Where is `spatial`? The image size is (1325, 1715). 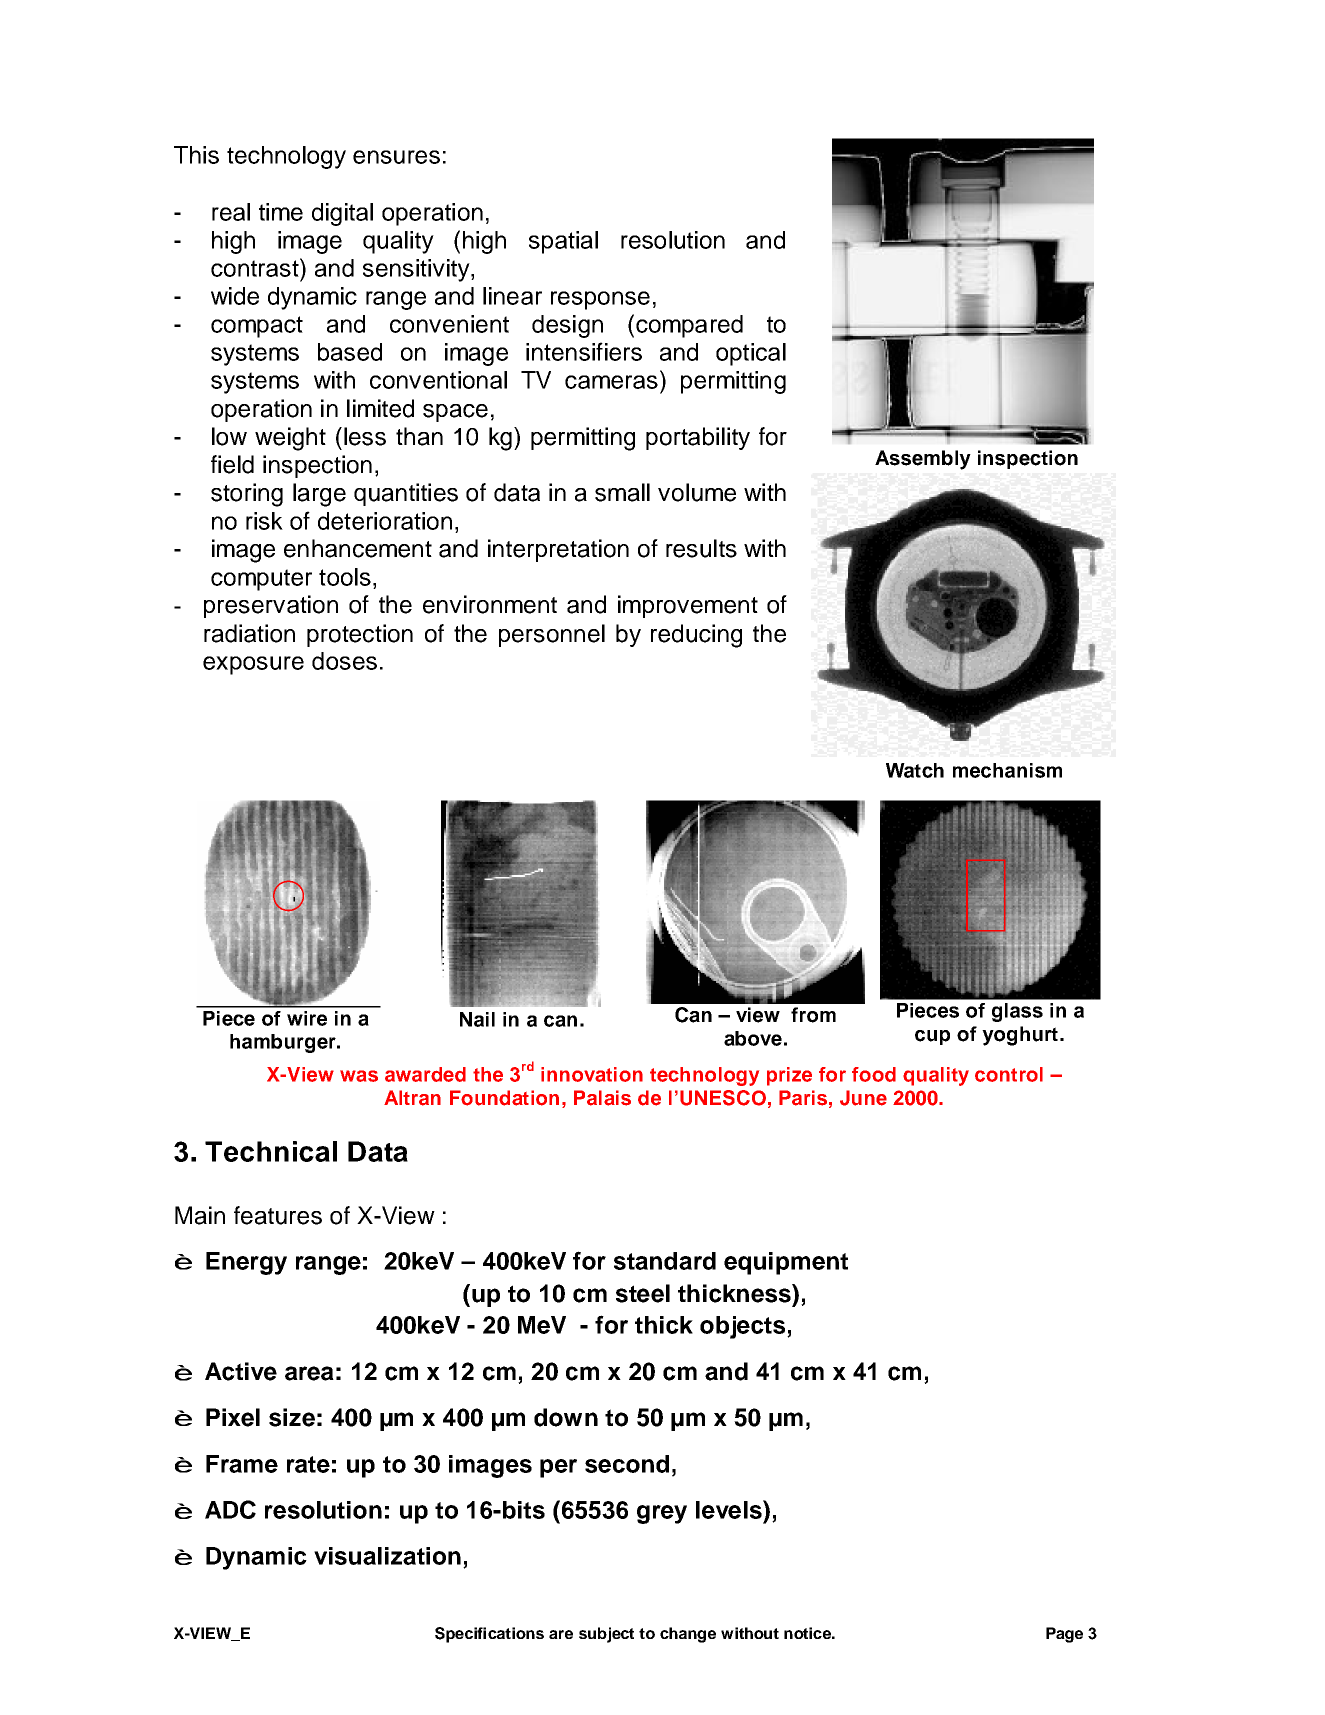 spatial is located at coordinates (563, 242).
